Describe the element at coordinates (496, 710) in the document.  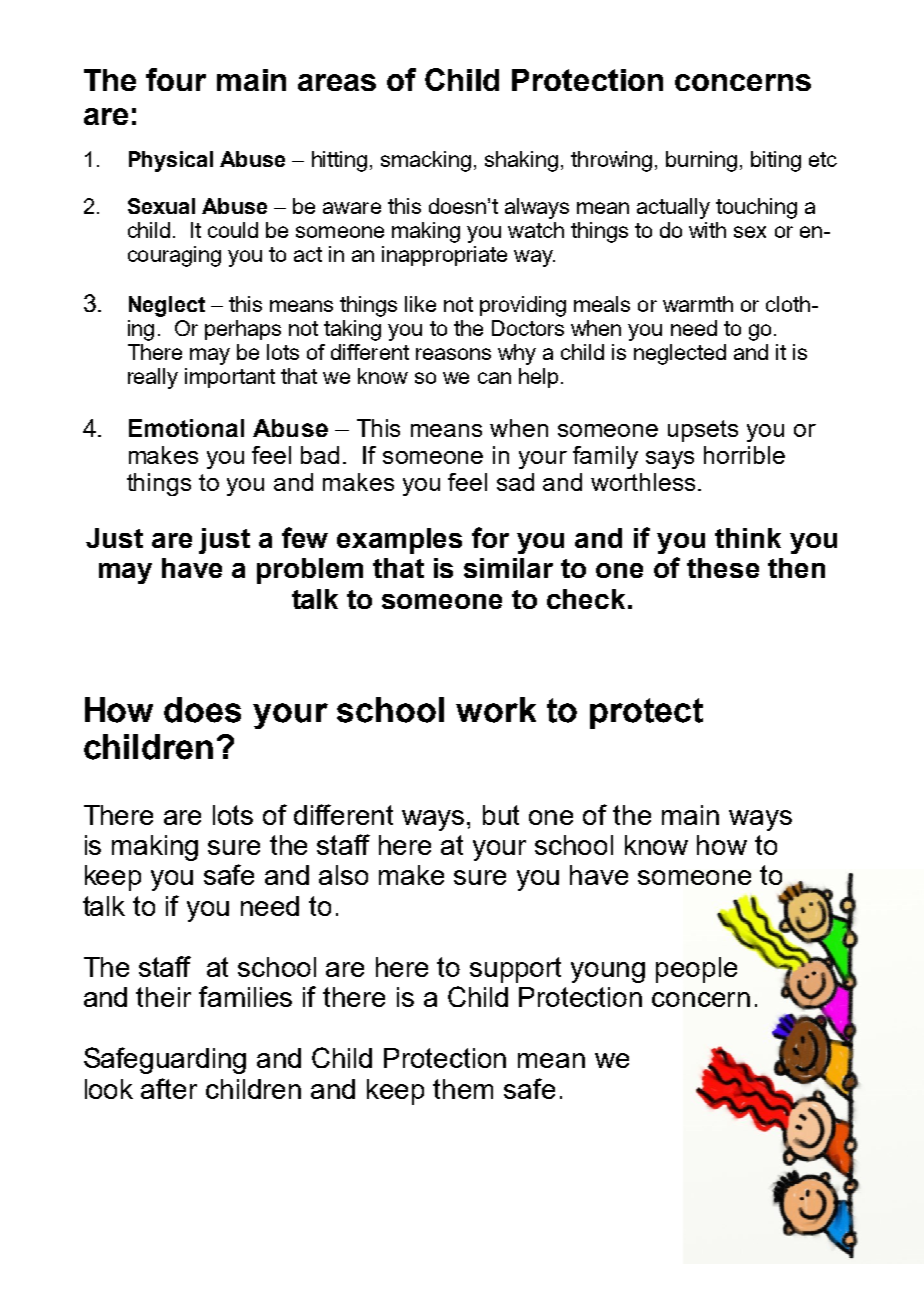
I see `work` at that location.
